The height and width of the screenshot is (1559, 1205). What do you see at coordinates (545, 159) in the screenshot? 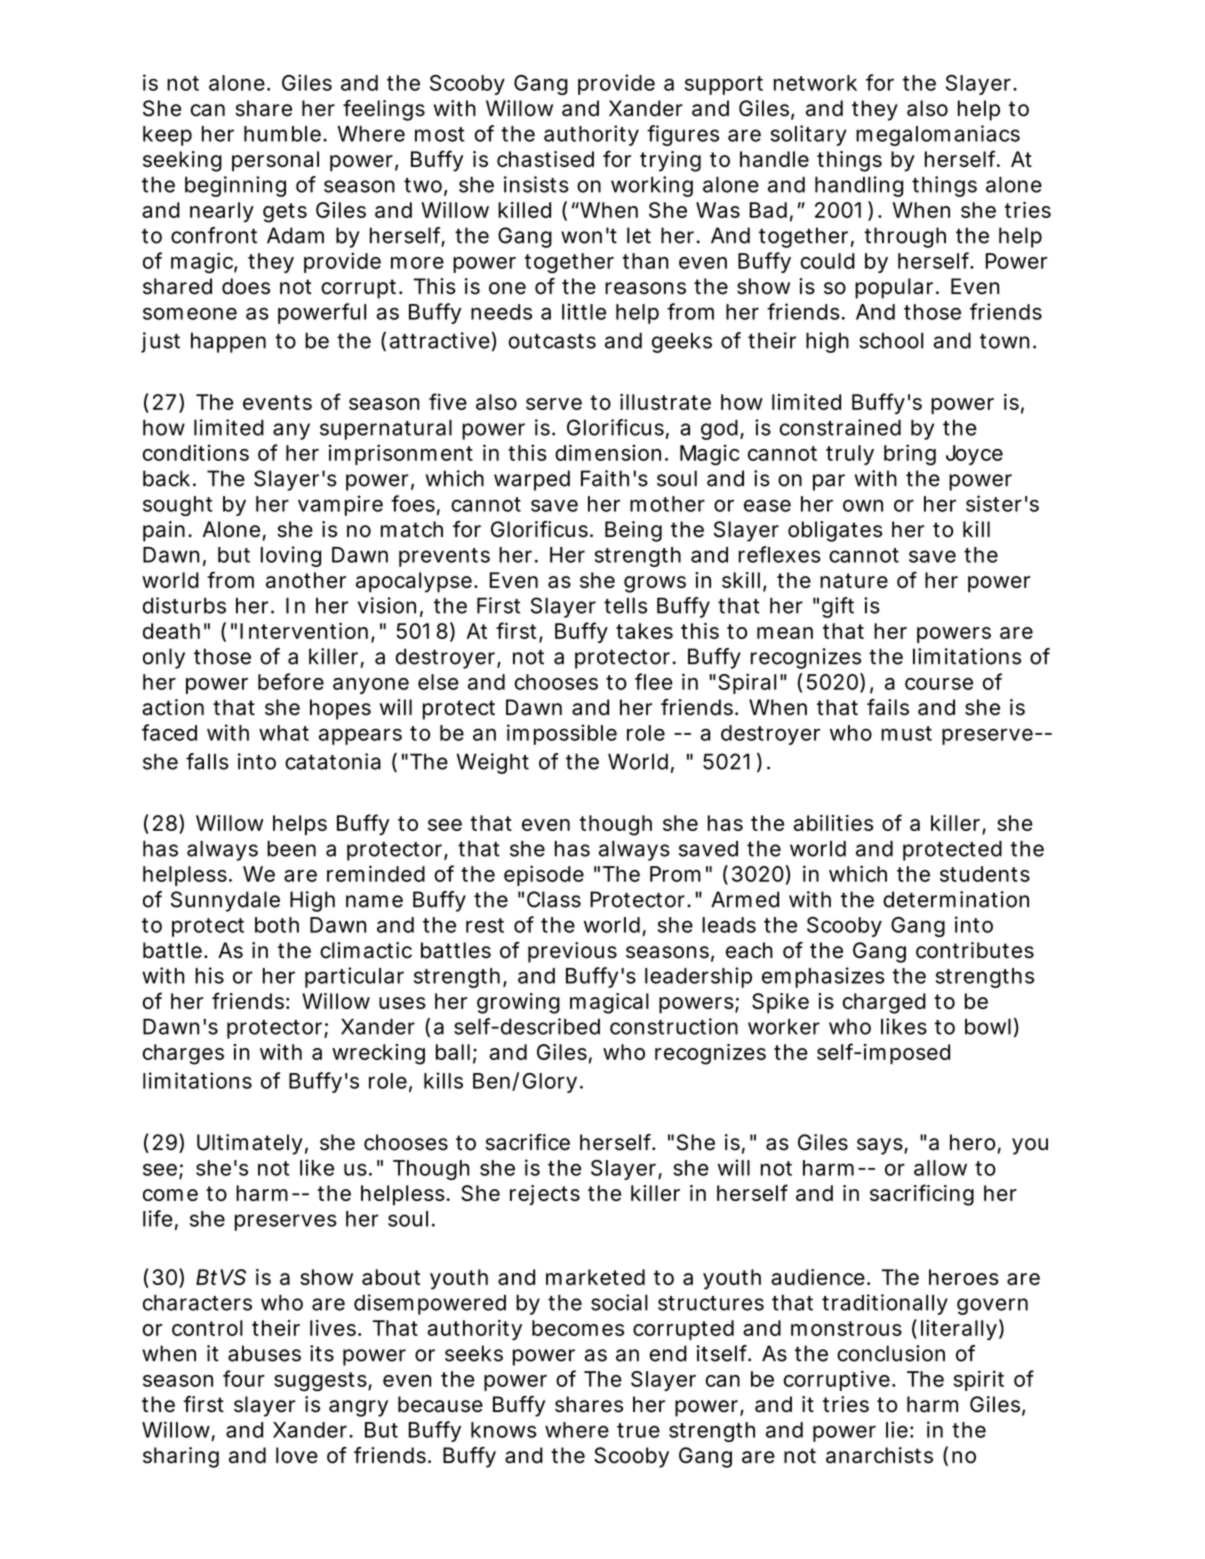
I see `chastised` at bounding box center [545, 159].
